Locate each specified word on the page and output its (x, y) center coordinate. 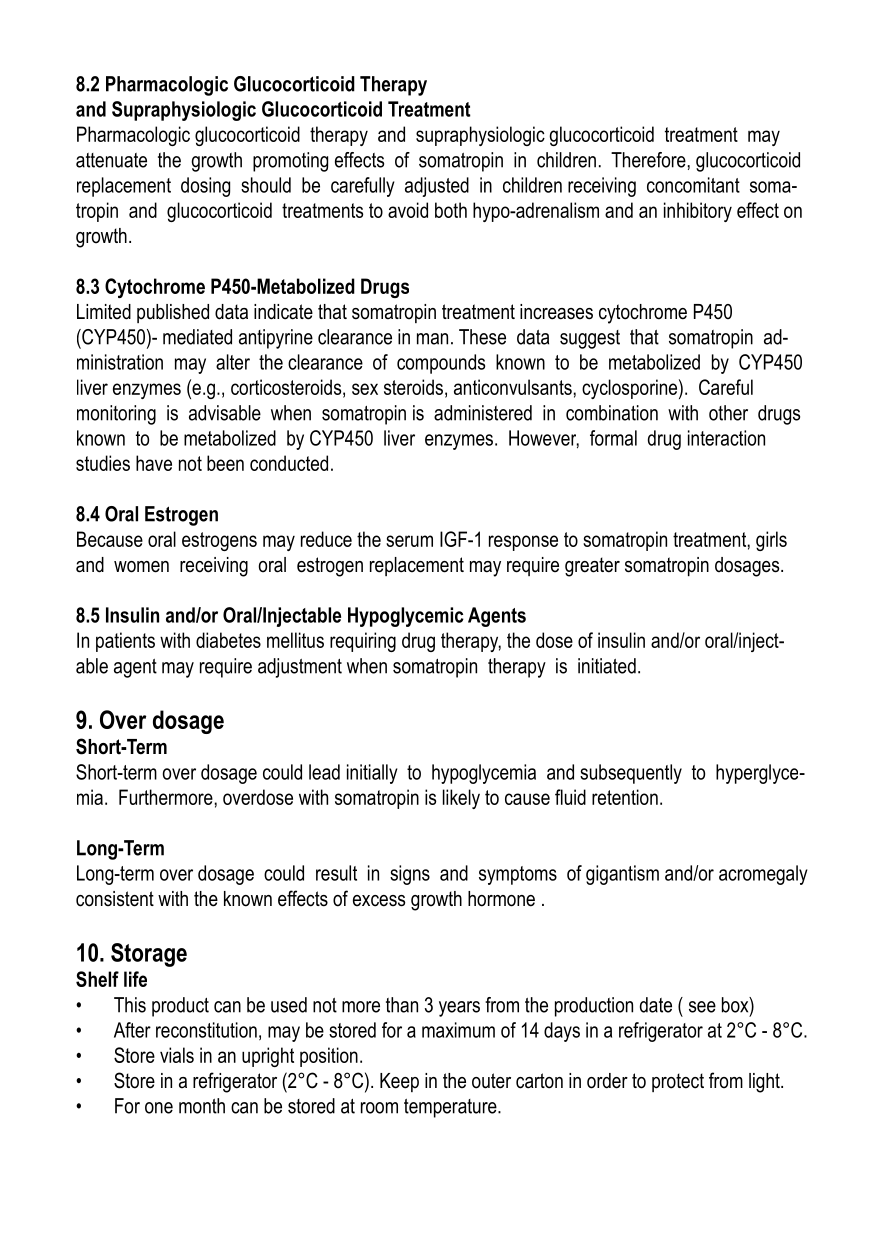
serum (409, 541)
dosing (205, 187)
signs (410, 875)
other (728, 413)
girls (771, 541)
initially (372, 774)
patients (125, 642)
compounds (441, 364)
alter (233, 362)
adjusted (437, 187)
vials (177, 1055)
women (141, 567)
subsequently (631, 774)
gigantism (622, 875)
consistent (115, 899)
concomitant (693, 185)
